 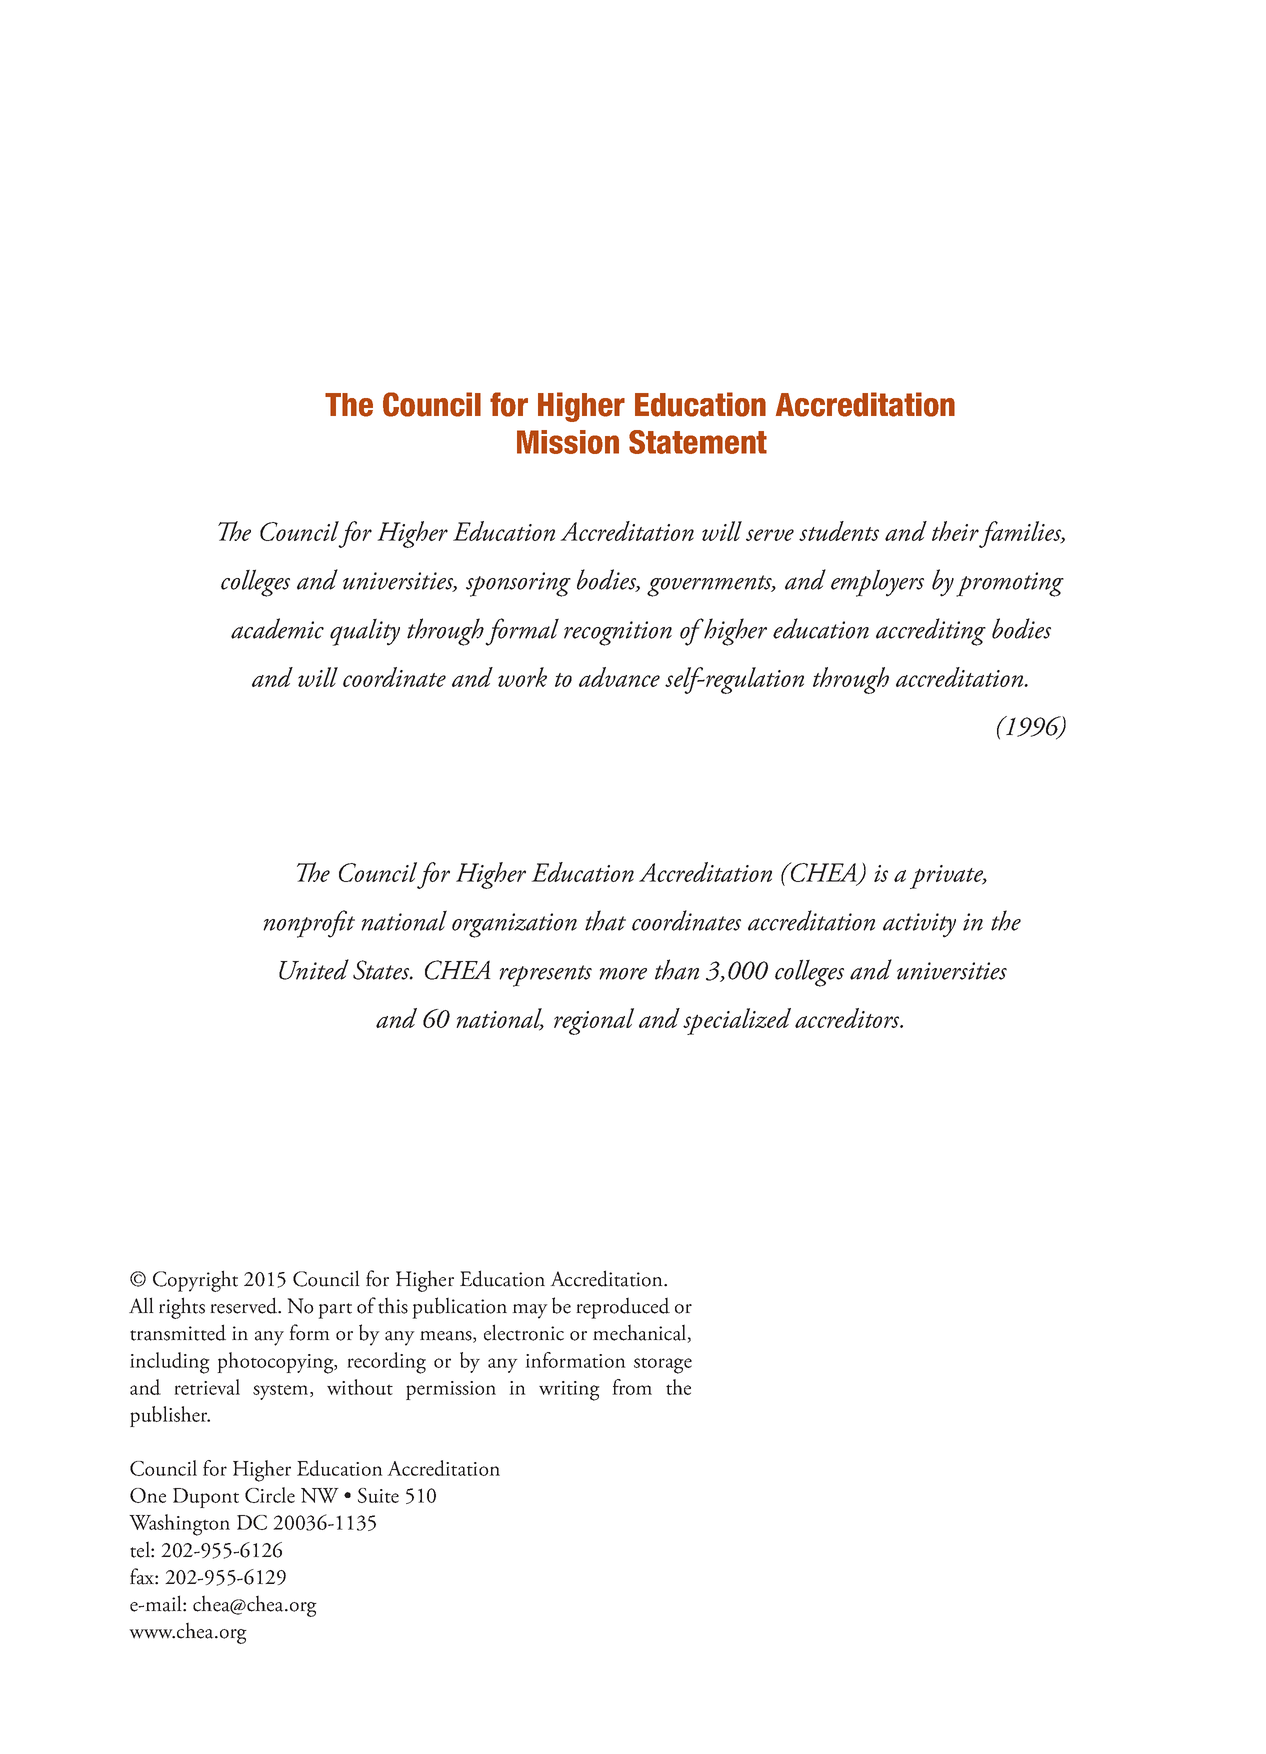 I want to click on regional, so click(x=594, y=1021).
